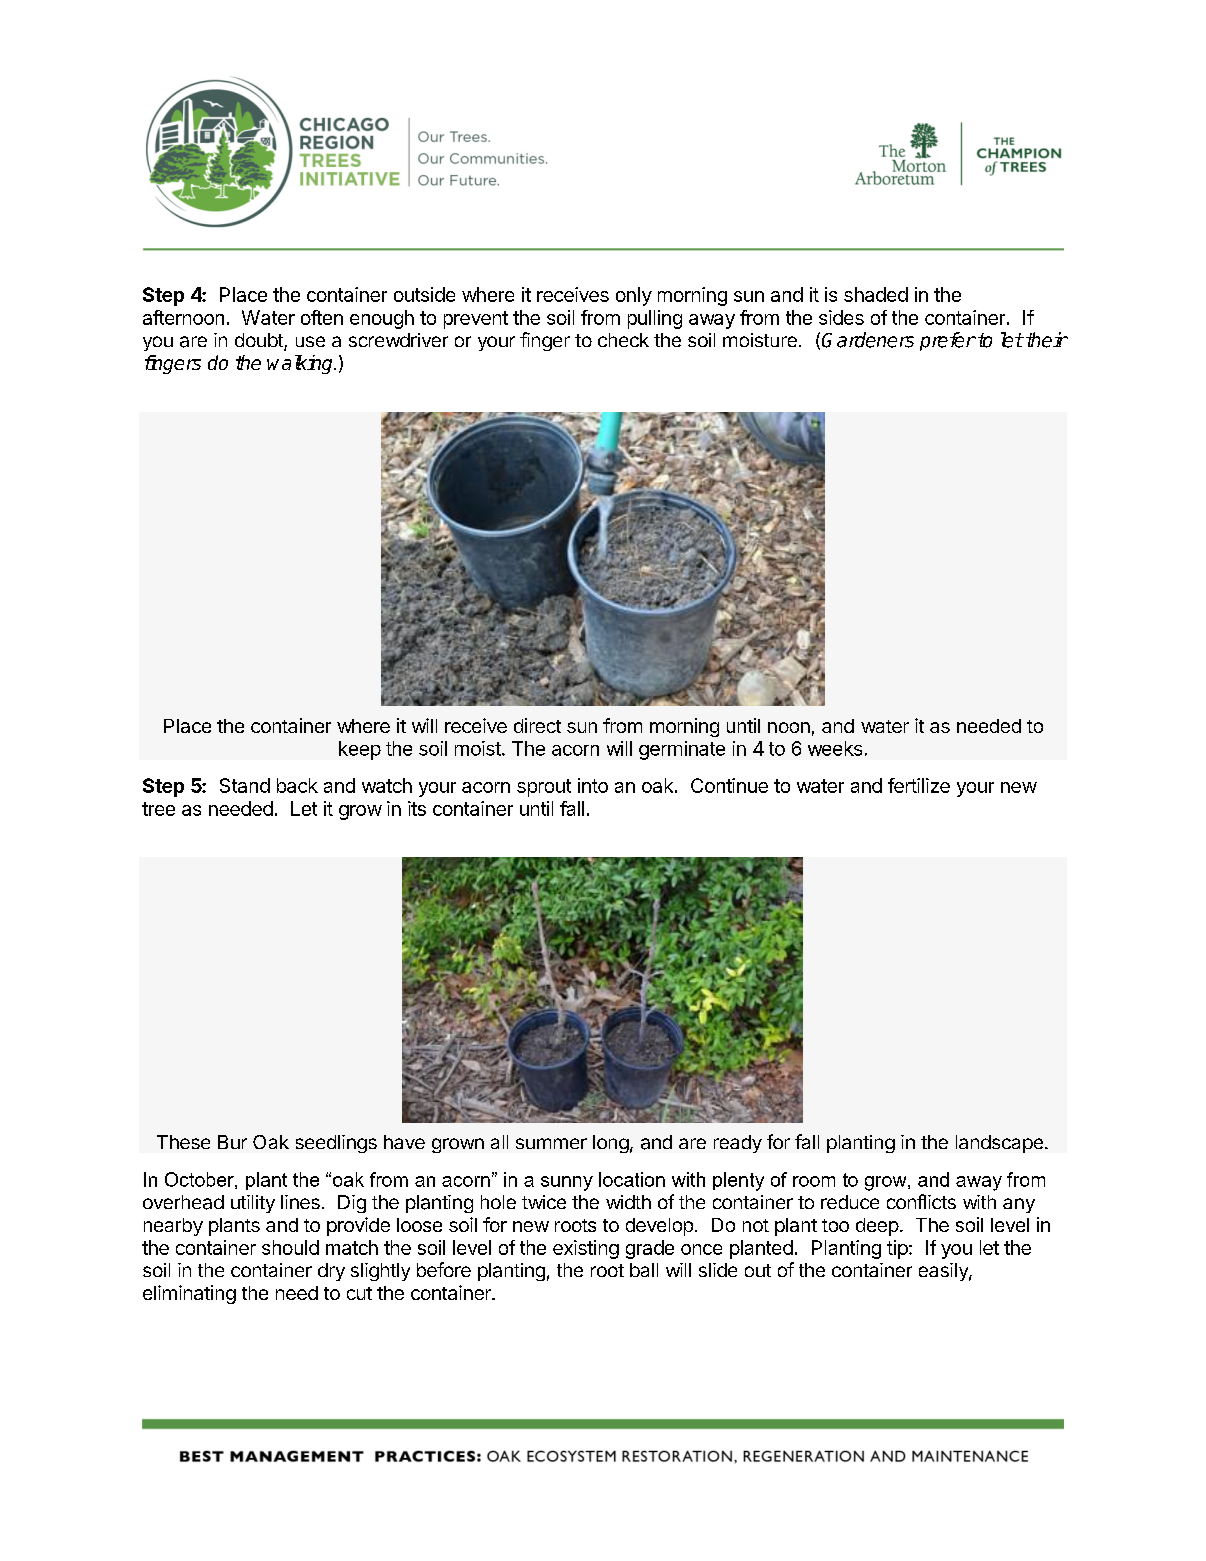 This page has width=1206, height=1561. What do you see at coordinates (301, 364) in the page?
I see `walking` at bounding box center [301, 364].
